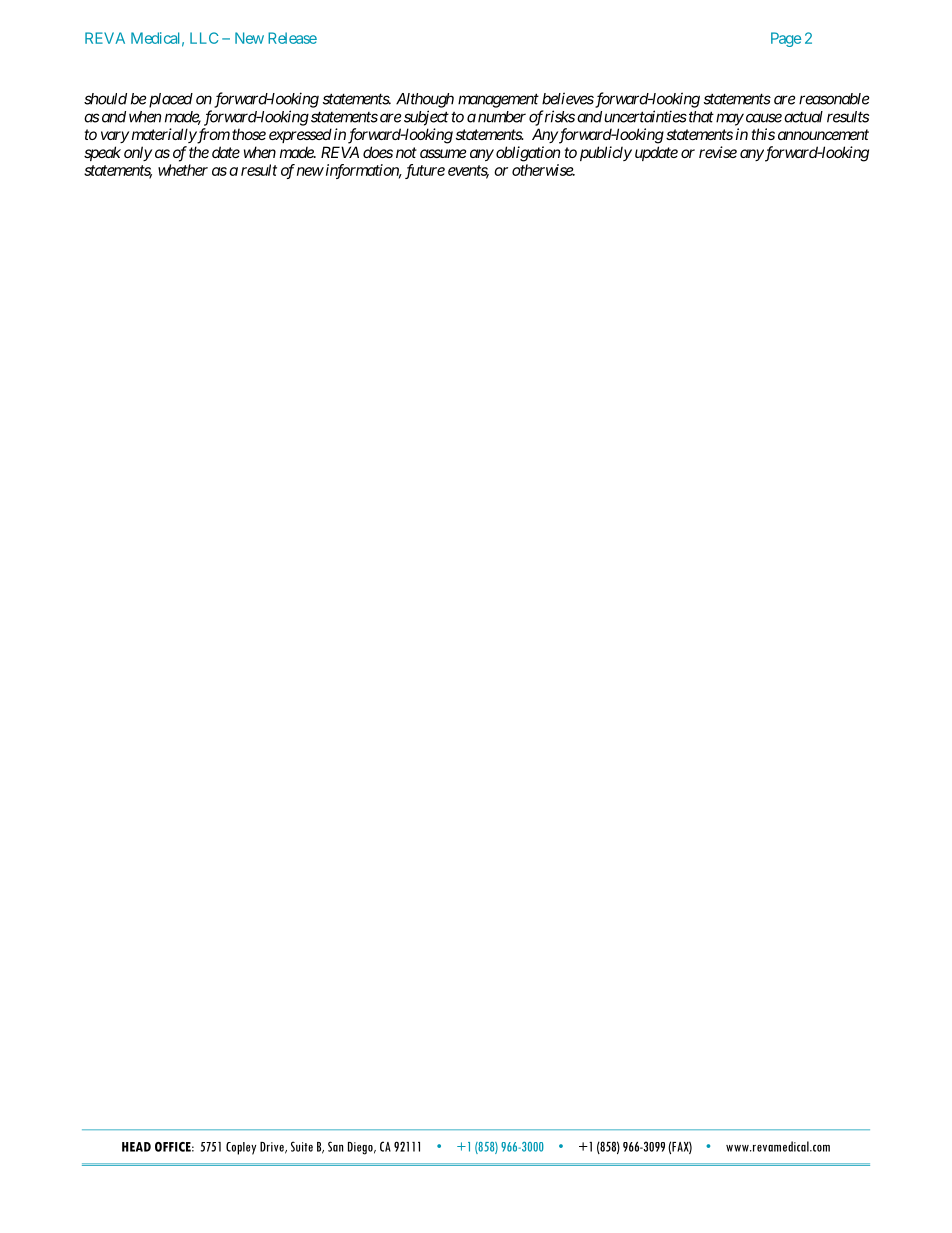 The width and height of the screenshot is (952, 1233). I want to click on whether, so click(183, 170).
